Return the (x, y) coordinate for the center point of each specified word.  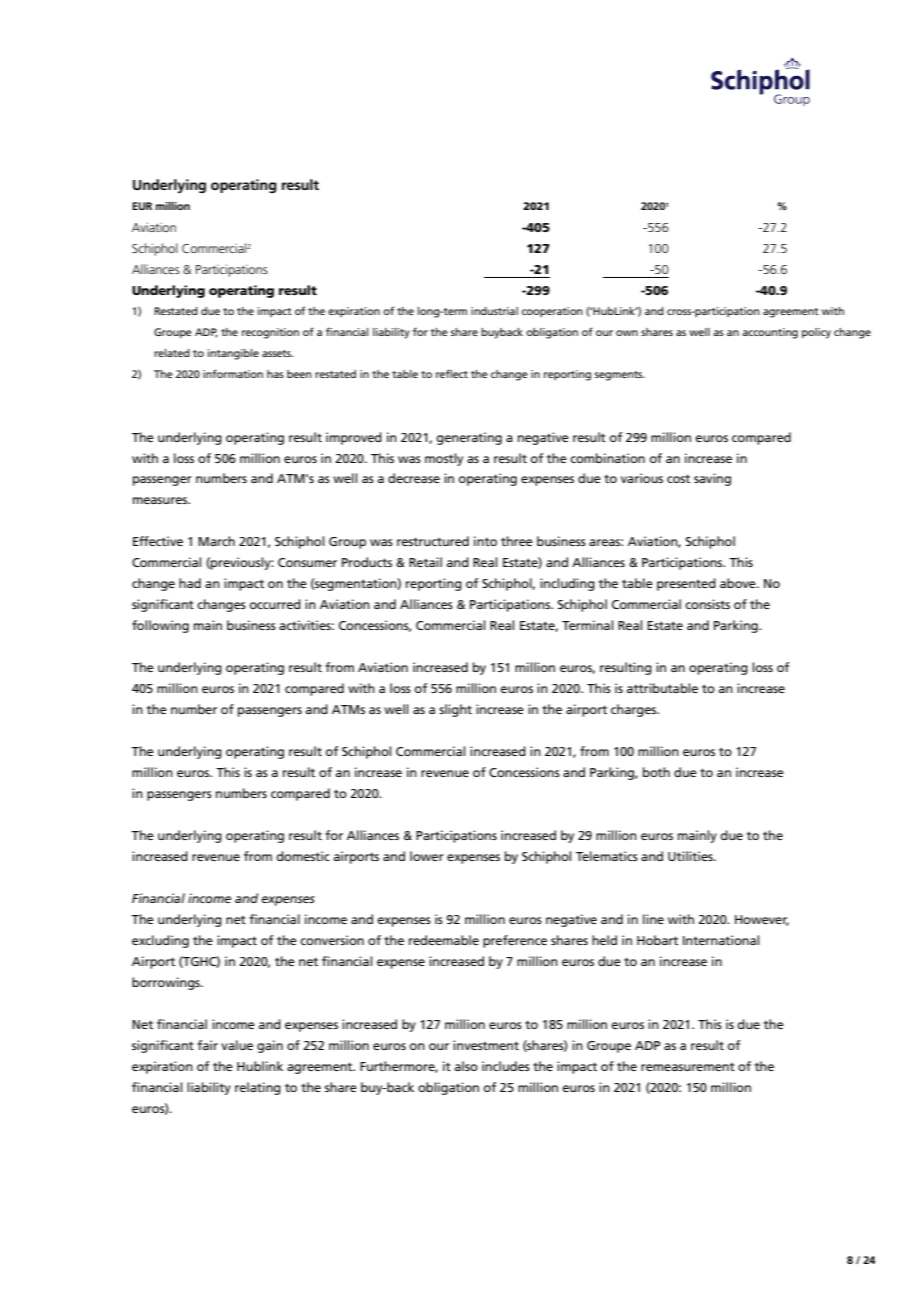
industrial (494, 311)
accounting (770, 333)
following (160, 626)
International (721, 940)
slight (455, 710)
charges (635, 710)
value (237, 1045)
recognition (270, 333)
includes (506, 1066)
